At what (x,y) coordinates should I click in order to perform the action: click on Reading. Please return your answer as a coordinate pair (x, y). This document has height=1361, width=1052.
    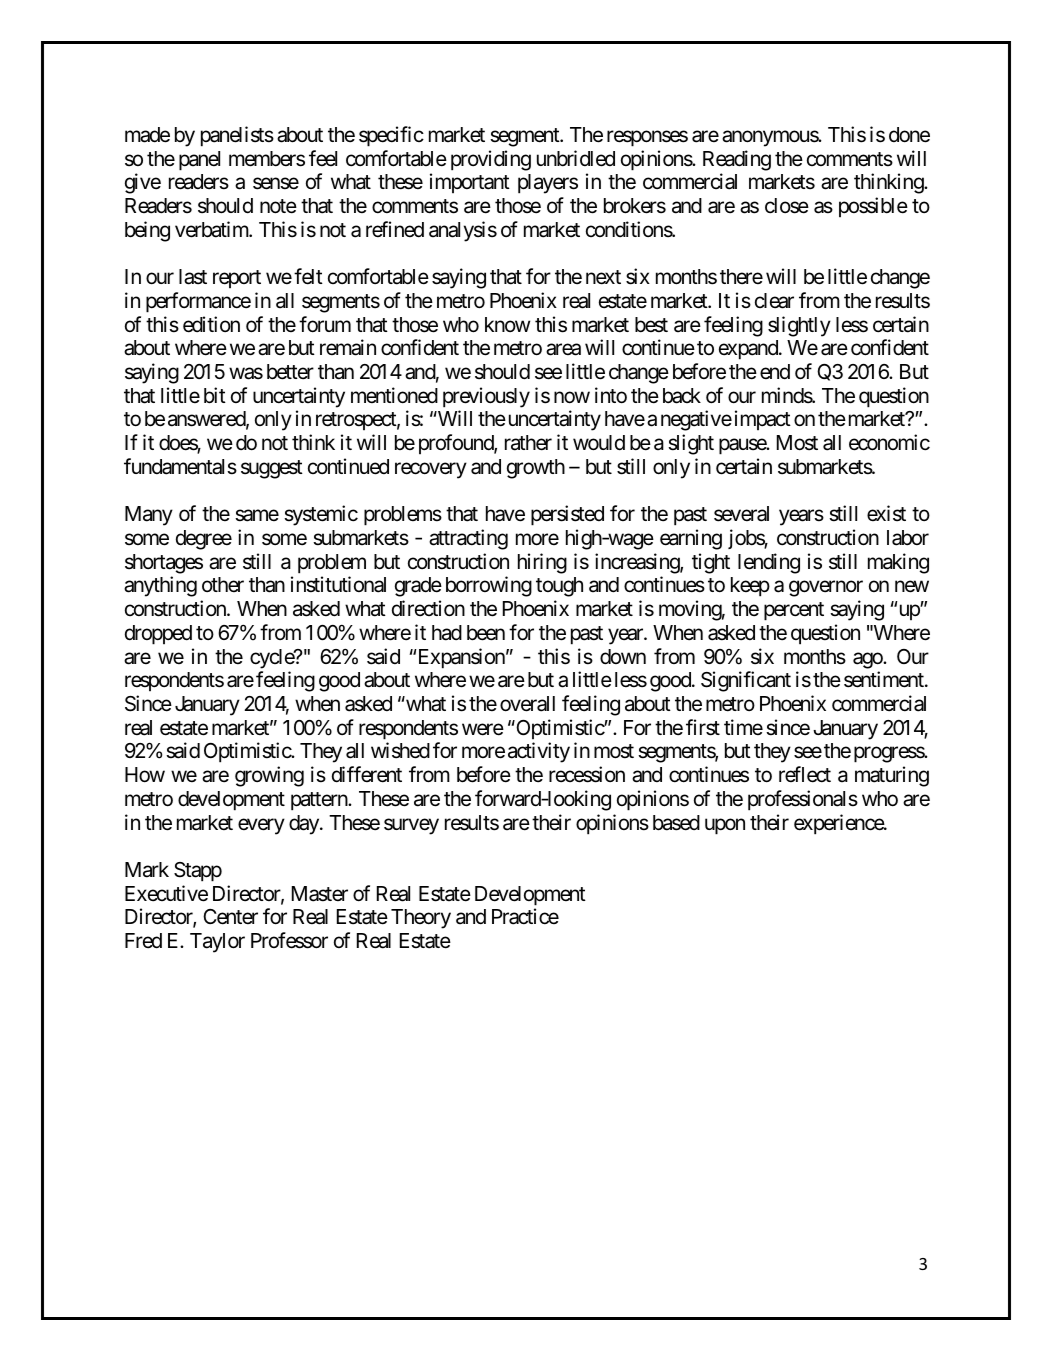
    Looking at the image, I should click on (737, 160).
